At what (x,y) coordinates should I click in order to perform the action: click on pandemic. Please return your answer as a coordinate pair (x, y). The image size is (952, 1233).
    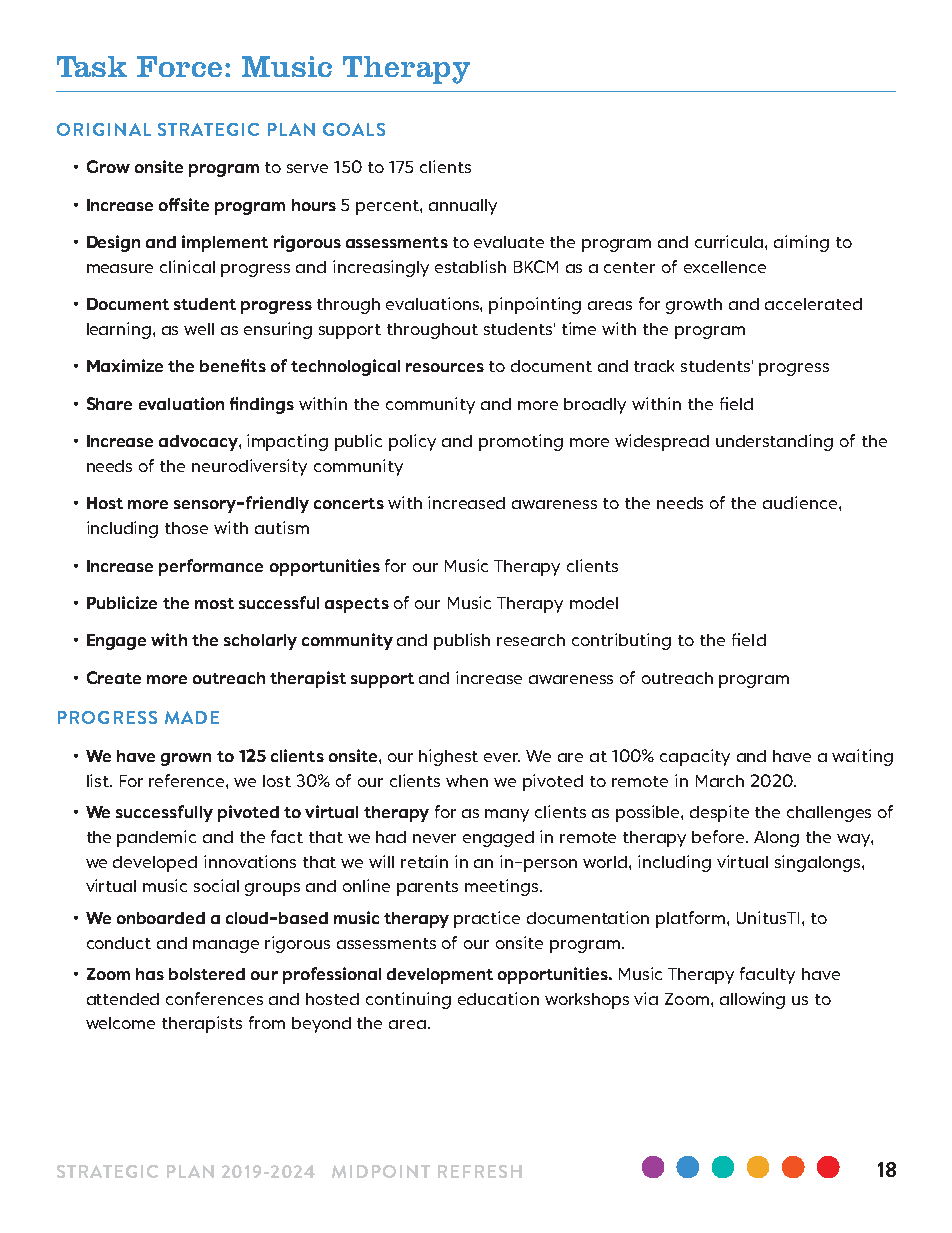
    Looking at the image, I should click on (156, 838).
